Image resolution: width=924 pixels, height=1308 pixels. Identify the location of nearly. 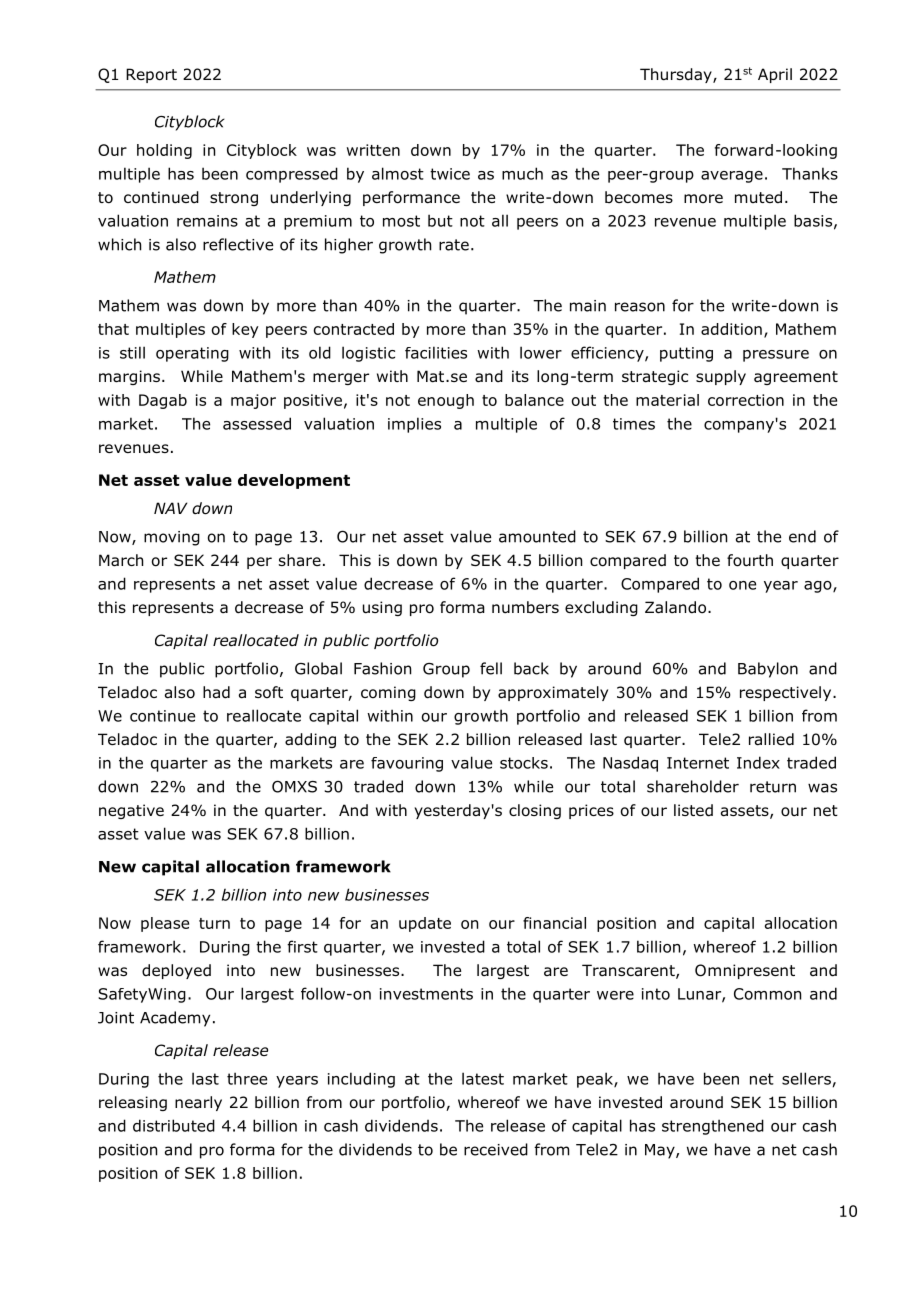
(198, 1103).
